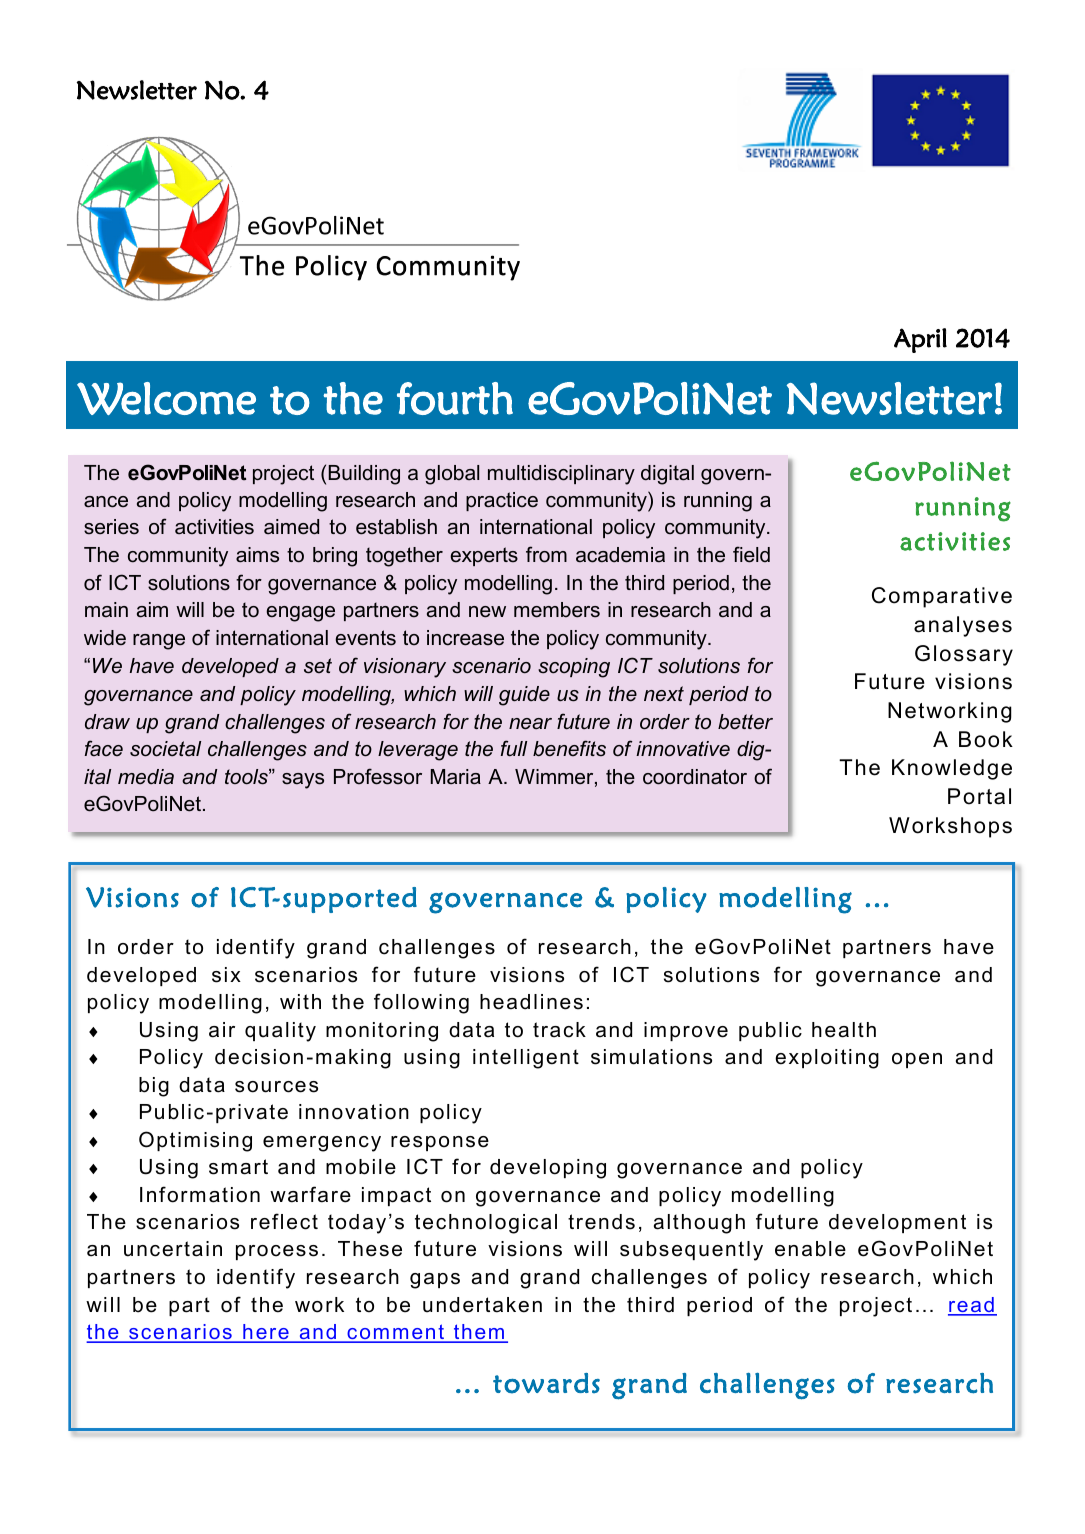 The image size is (1085, 1534). Describe the element at coordinates (546, 1383) in the document. I see `towards` at that location.
